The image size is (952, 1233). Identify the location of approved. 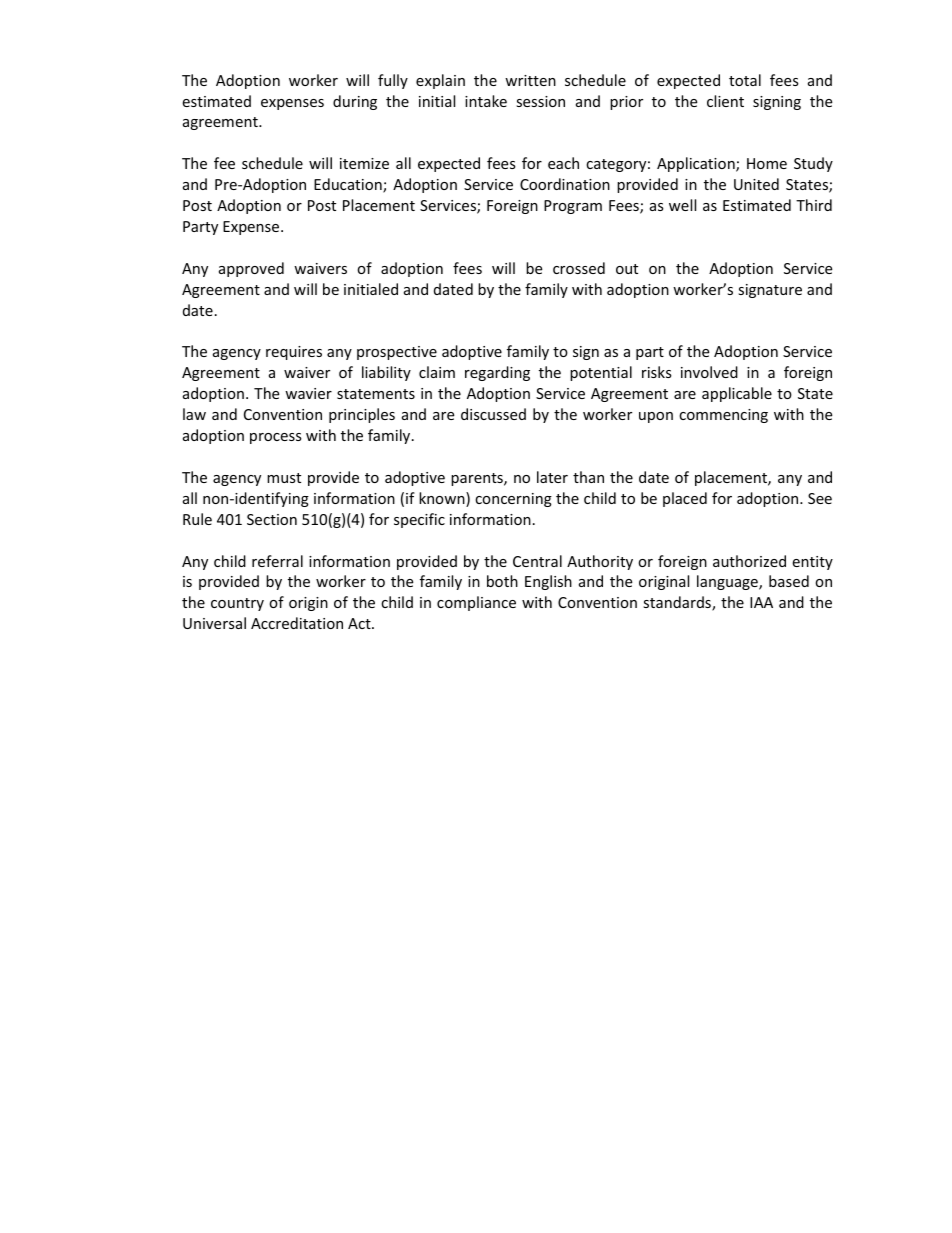
(251, 269).
